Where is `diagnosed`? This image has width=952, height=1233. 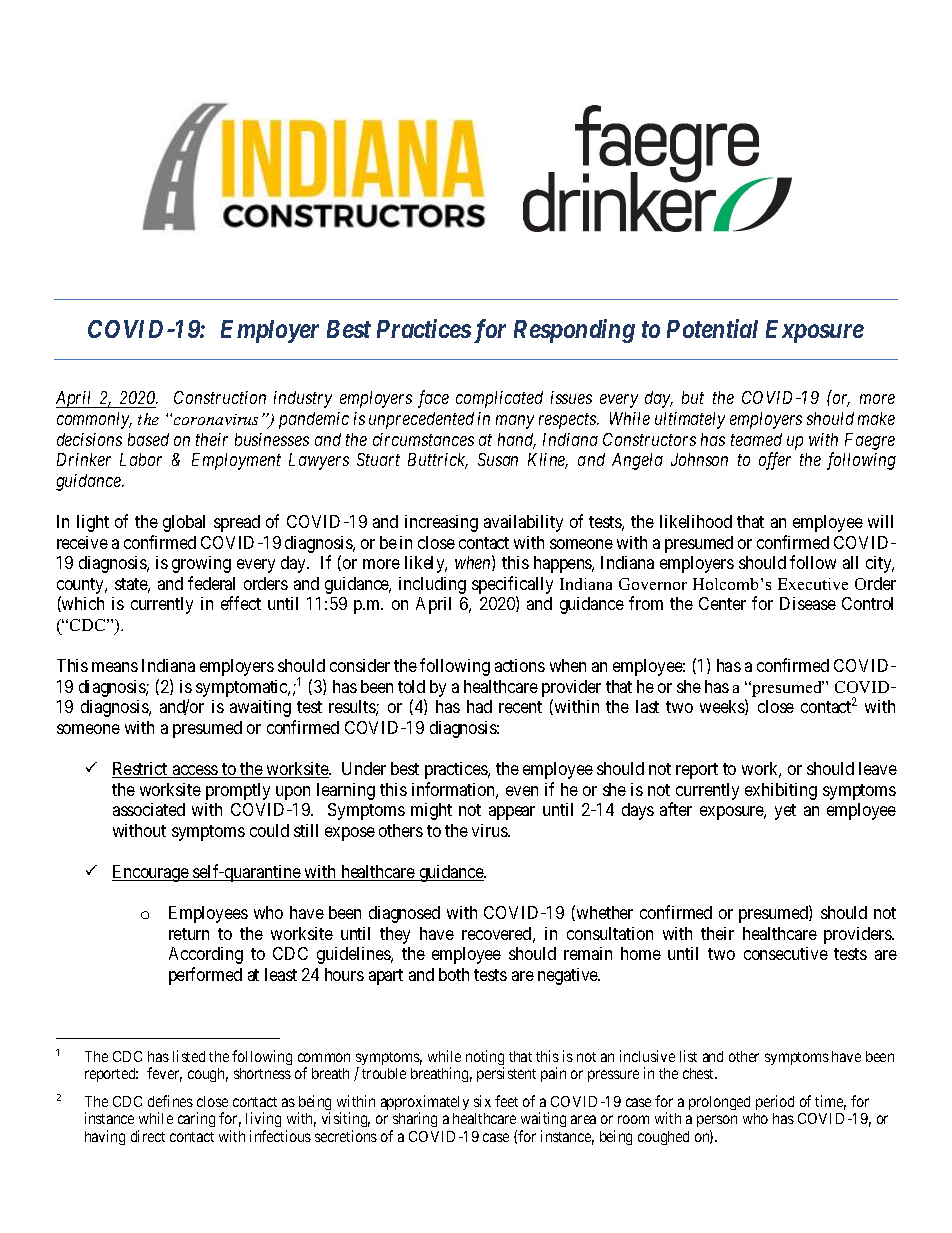 diagnosed is located at coordinates (404, 914).
